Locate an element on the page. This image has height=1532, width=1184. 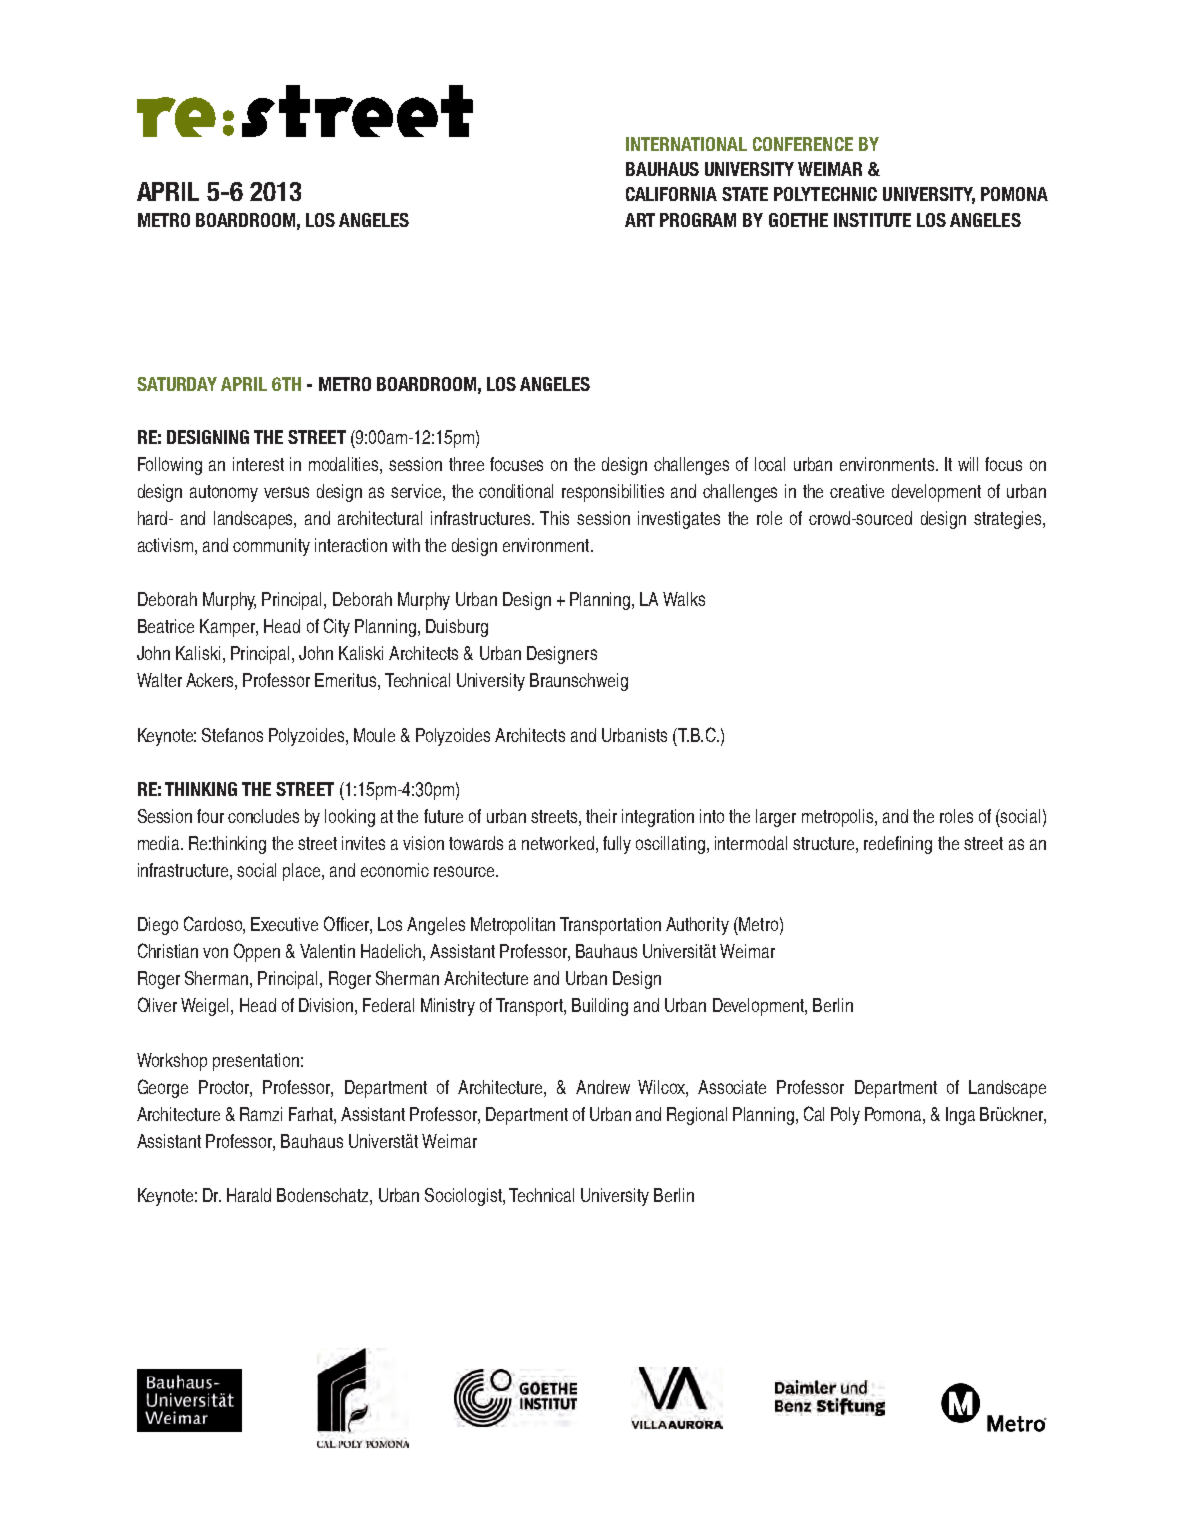
INSTITUTE is located at coordinates (872, 220).
